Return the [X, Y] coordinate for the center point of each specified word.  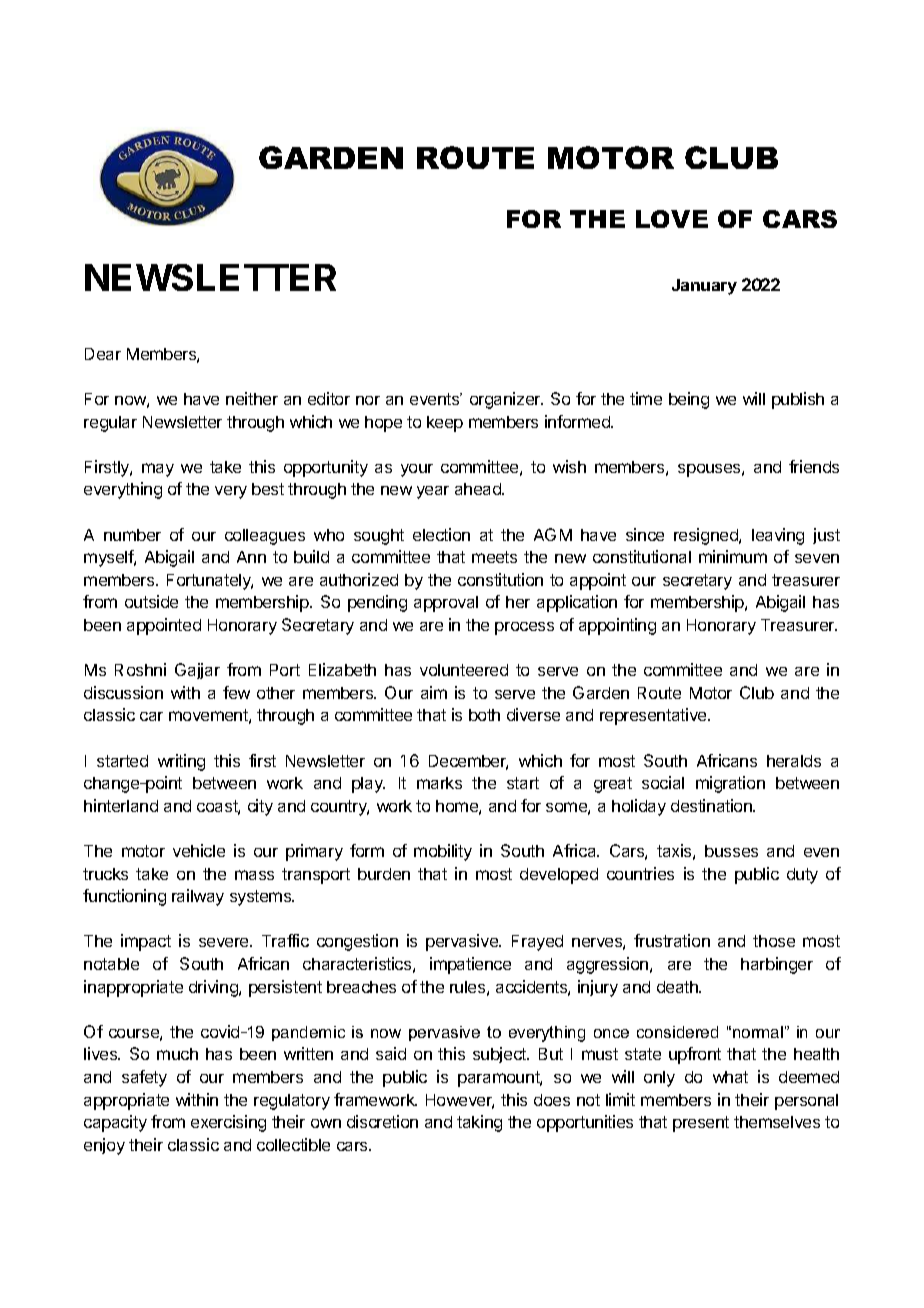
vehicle [199, 850]
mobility [443, 852]
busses [731, 851]
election [441, 534]
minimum [733, 556]
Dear [103, 354]
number [132, 535]
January [704, 287]
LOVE [672, 219]
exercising [228, 1123]
